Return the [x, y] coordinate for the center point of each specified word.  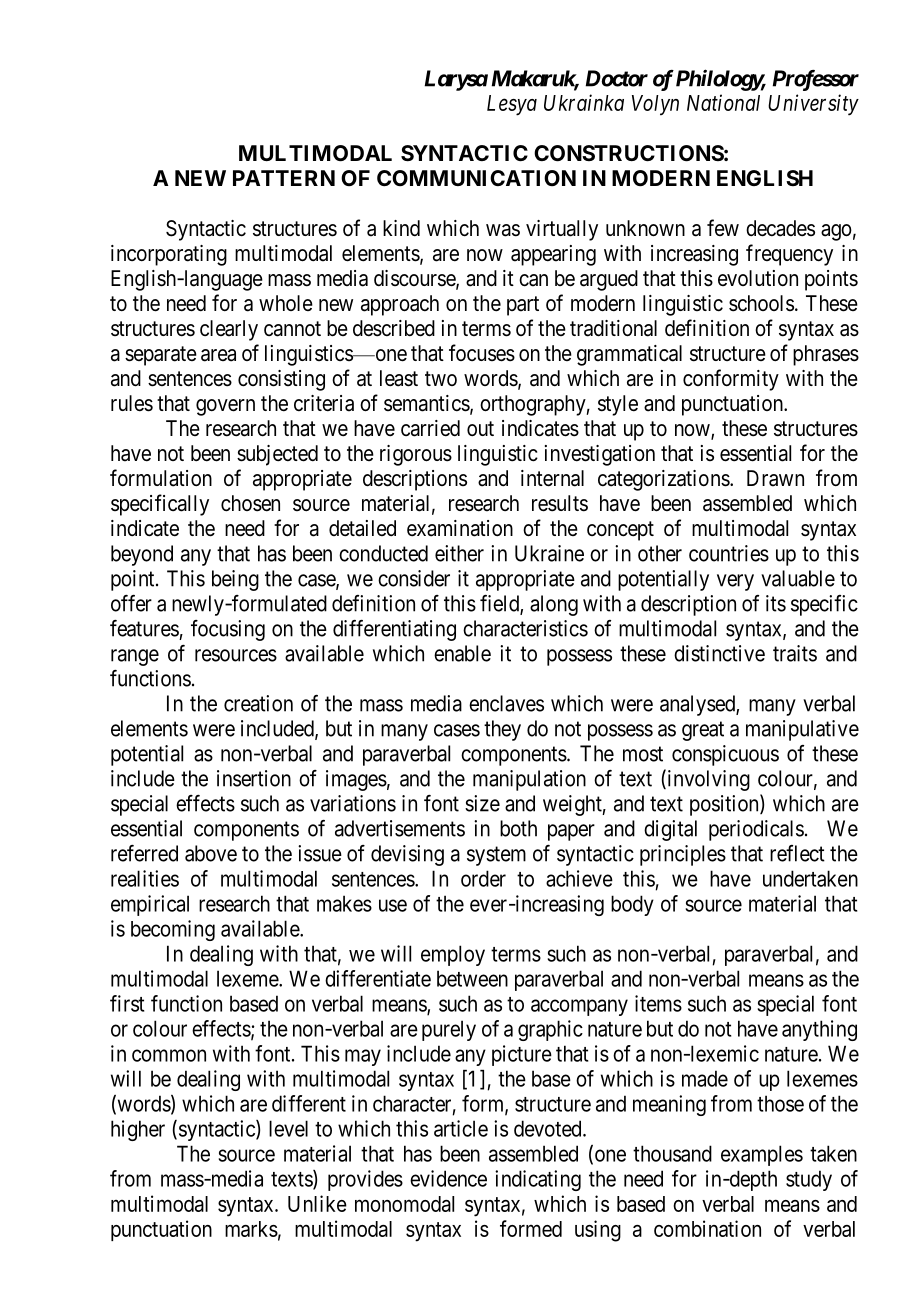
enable [462, 653]
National [723, 102]
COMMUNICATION [476, 178]
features [144, 628]
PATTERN [284, 178]
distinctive [719, 653]
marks [251, 1229]
